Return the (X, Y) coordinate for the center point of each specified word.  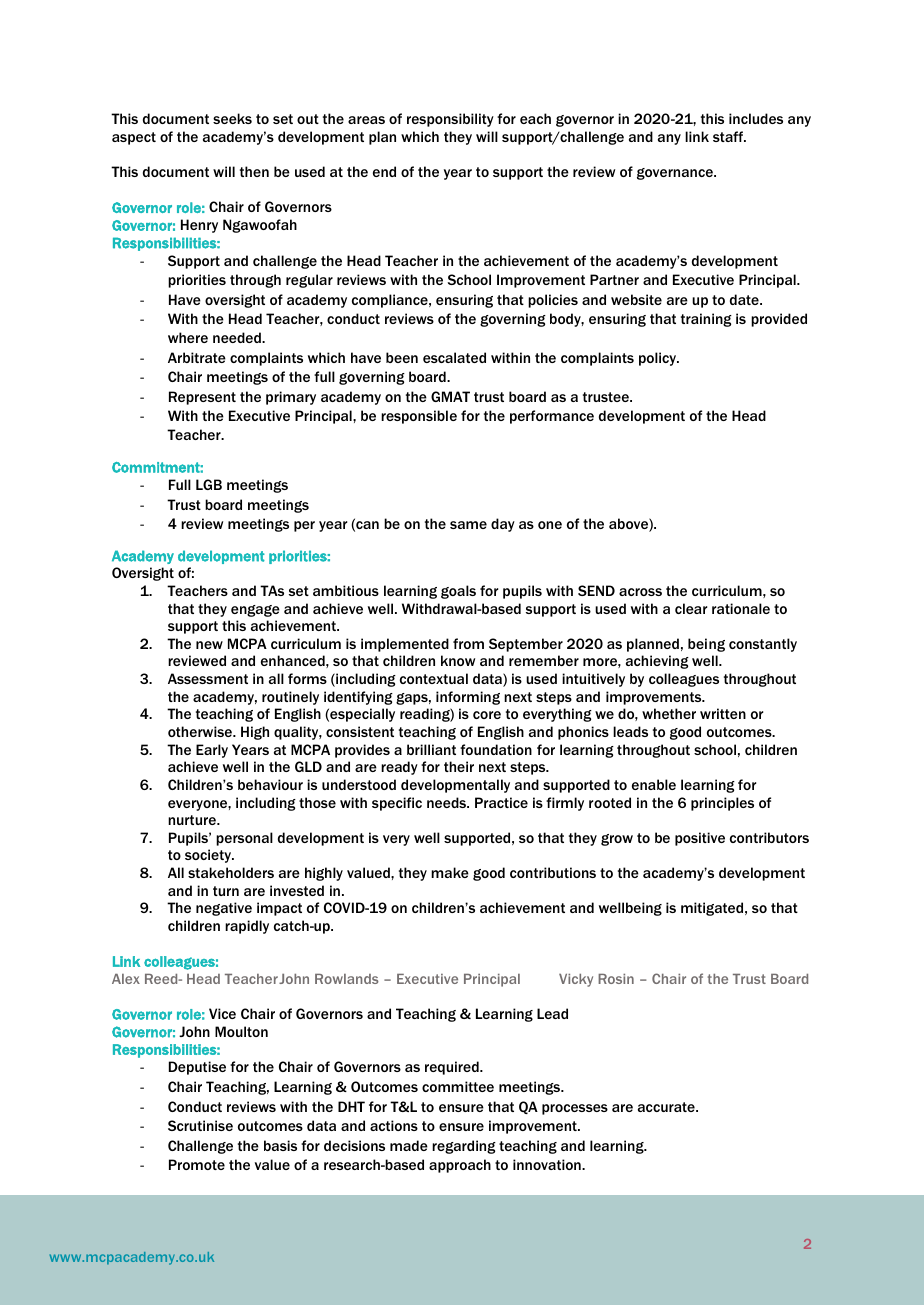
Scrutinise (200, 1125)
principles (722, 804)
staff (729, 136)
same (468, 525)
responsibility (450, 120)
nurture (193, 820)
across (640, 592)
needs (448, 802)
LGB (209, 484)
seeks (232, 118)
